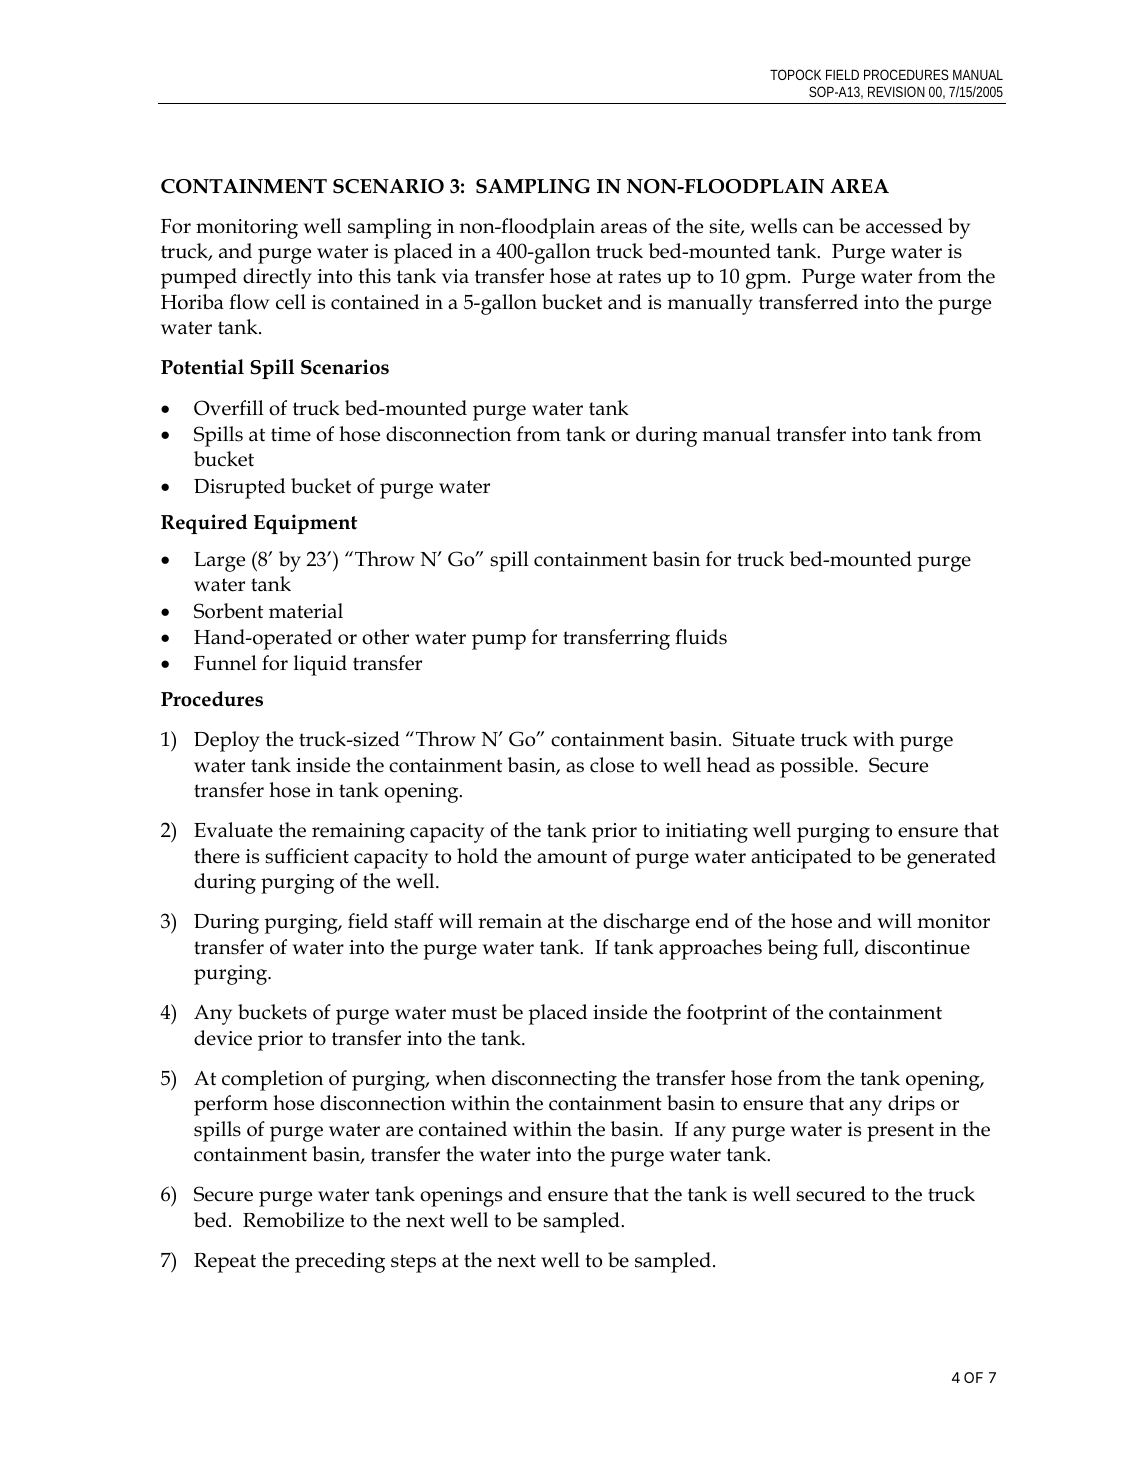 The image size is (1137, 1471). I want to click on possible, so click(818, 767).
